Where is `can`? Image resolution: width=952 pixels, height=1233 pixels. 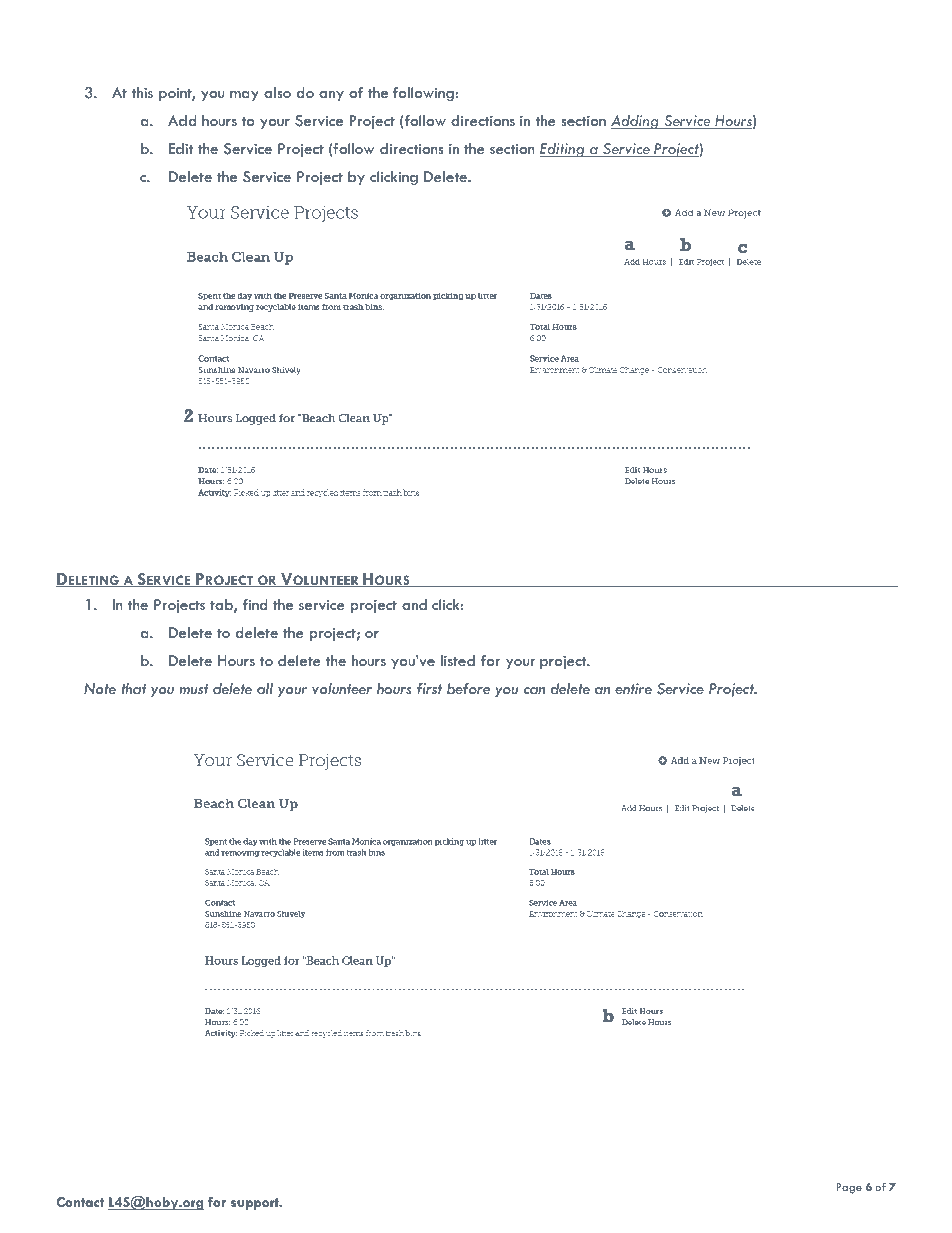 can is located at coordinates (534, 690).
